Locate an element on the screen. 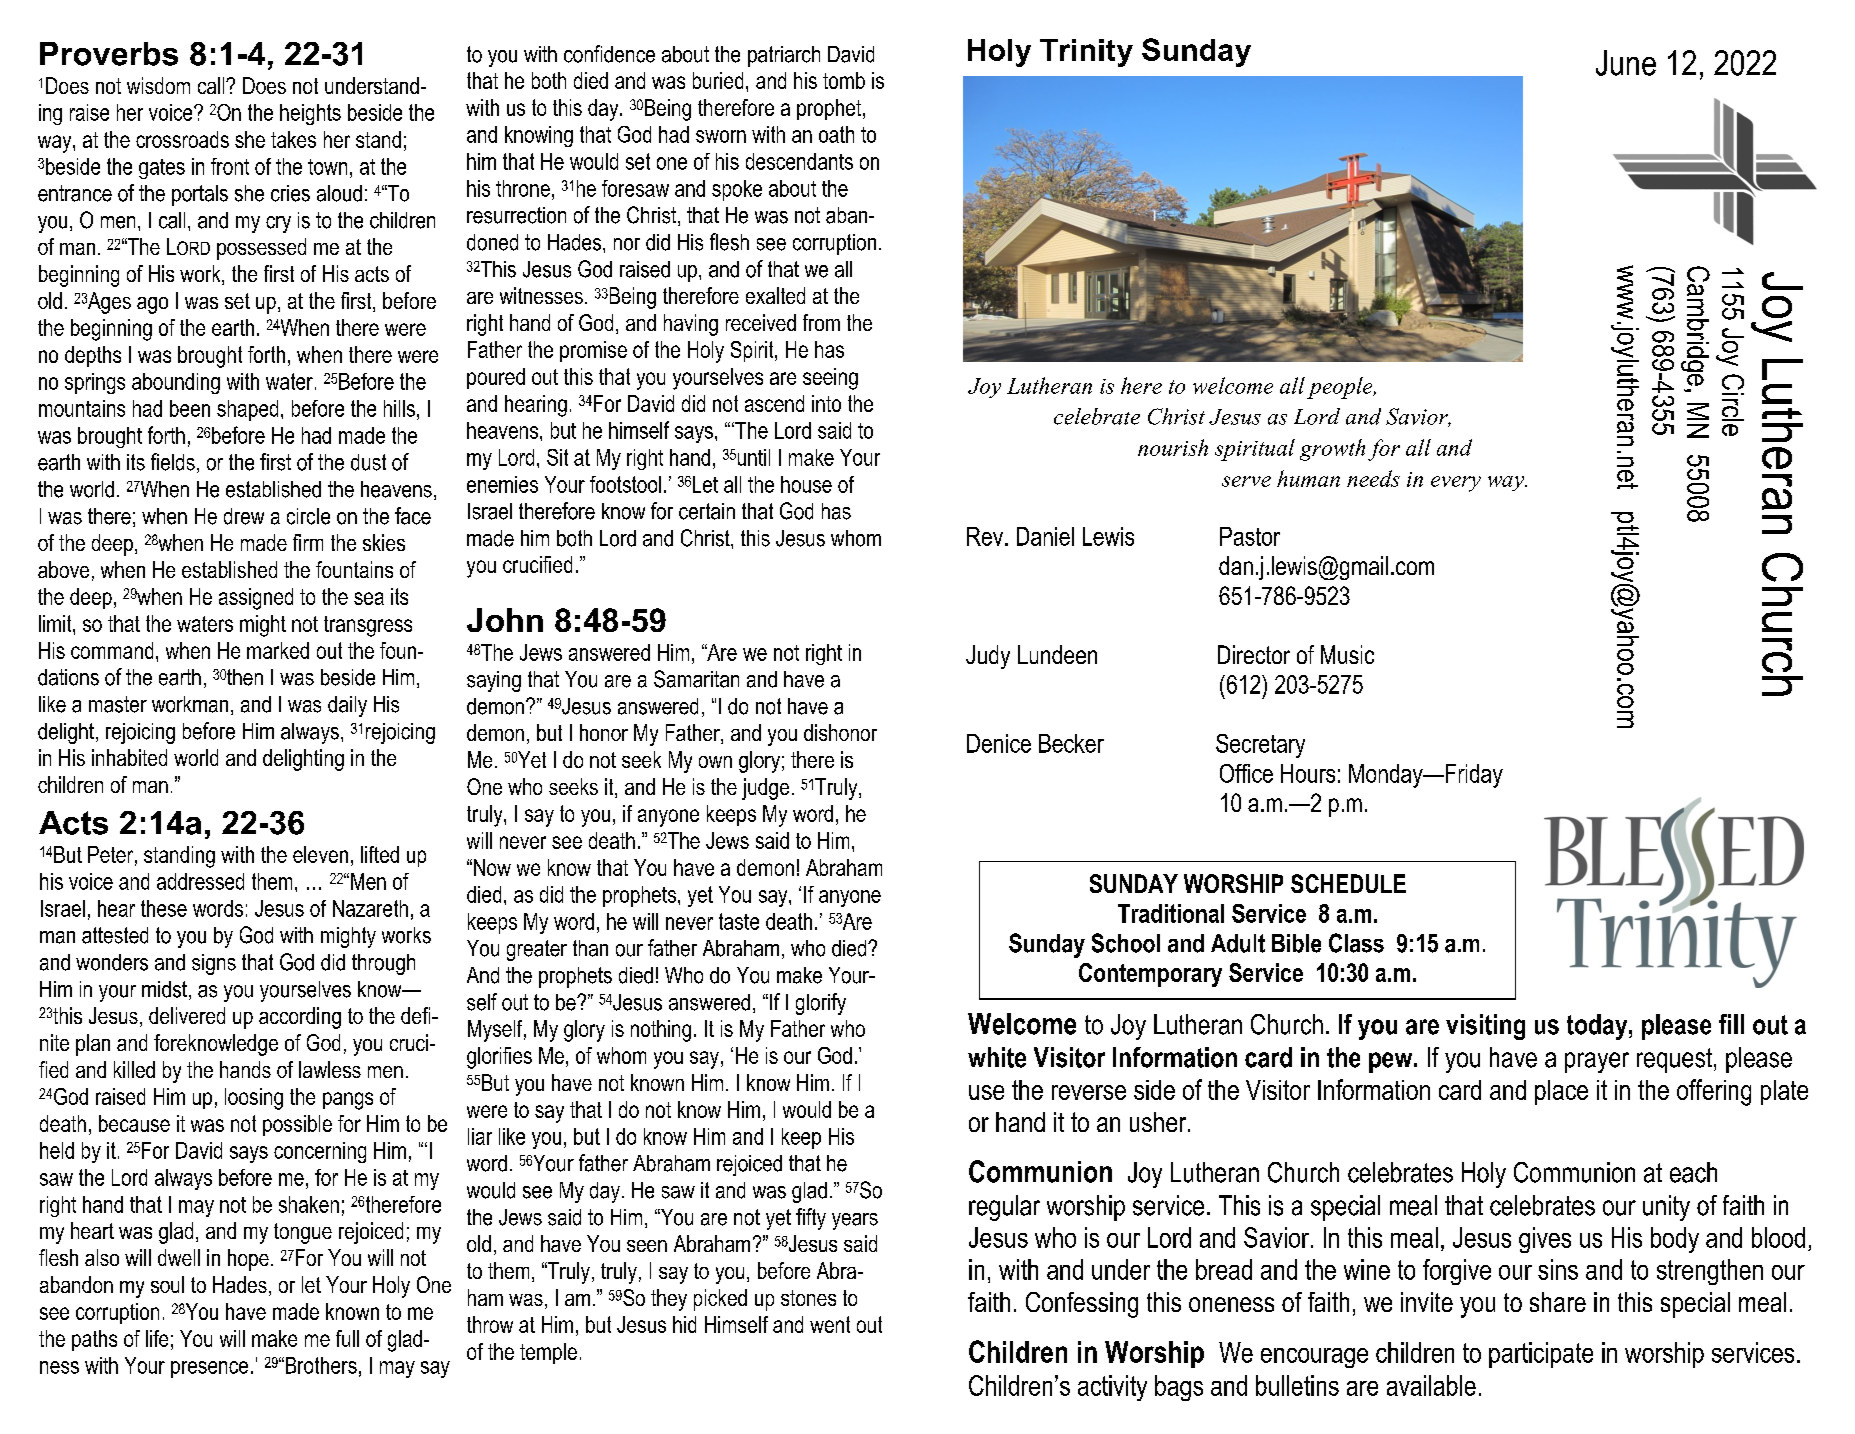  according is located at coordinates (300, 1018).
